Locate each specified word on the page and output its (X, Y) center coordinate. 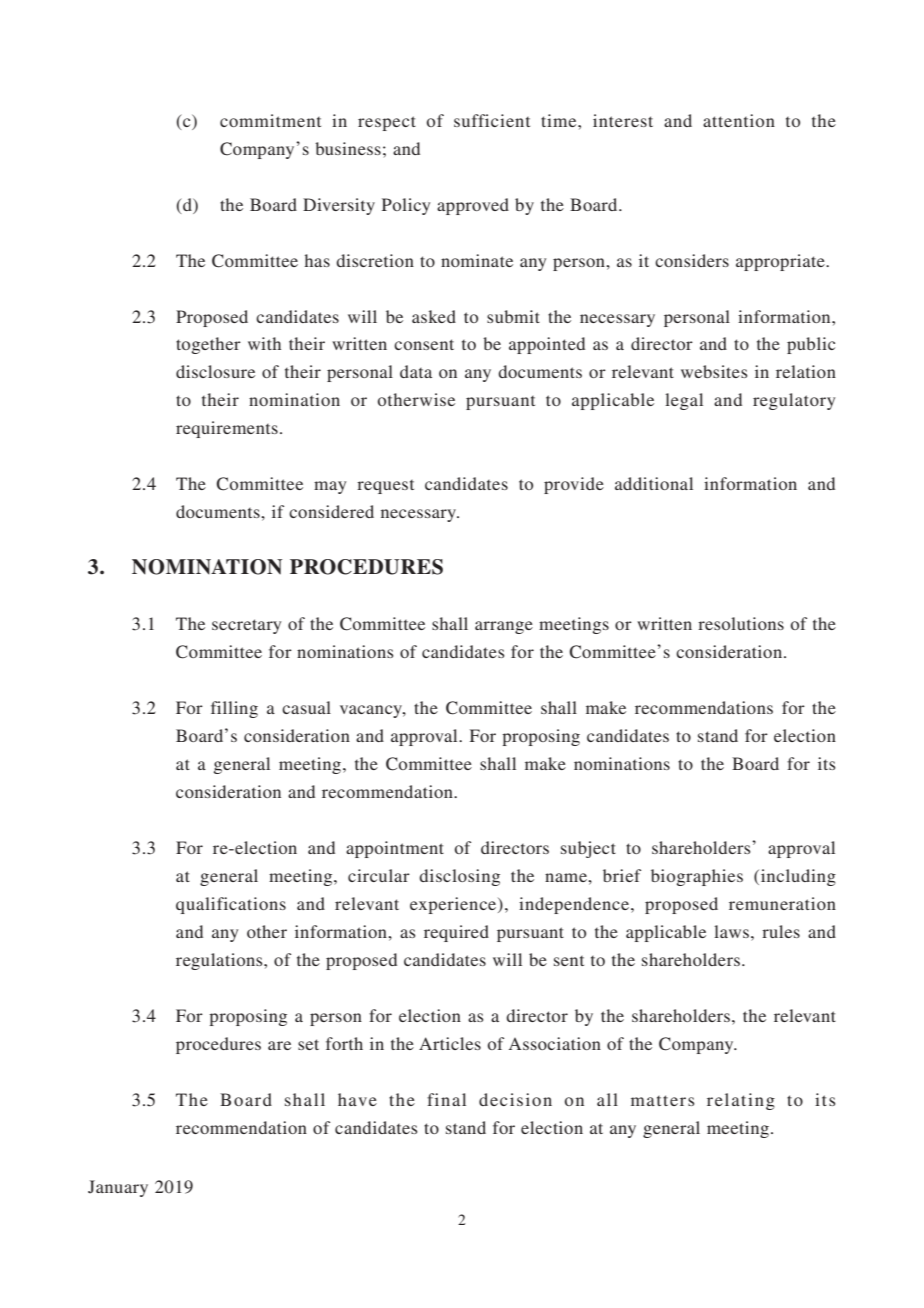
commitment (270, 120)
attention (739, 120)
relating (741, 1101)
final (446, 1099)
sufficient (492, 120)
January (118, 1188)
